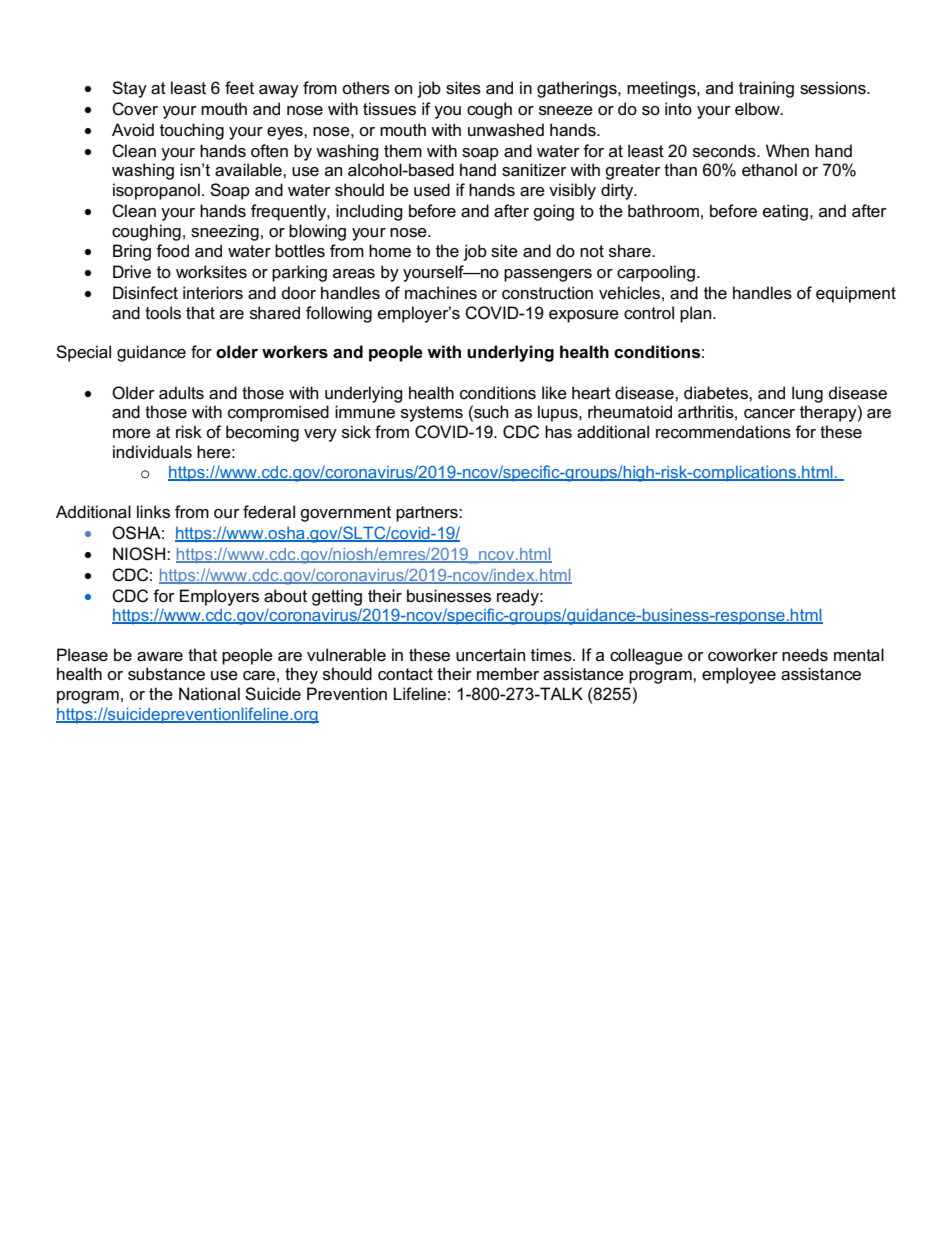  What do you see at coordinates (508, 674) in the image?
I see `member` at bounding box center [508, 674].
